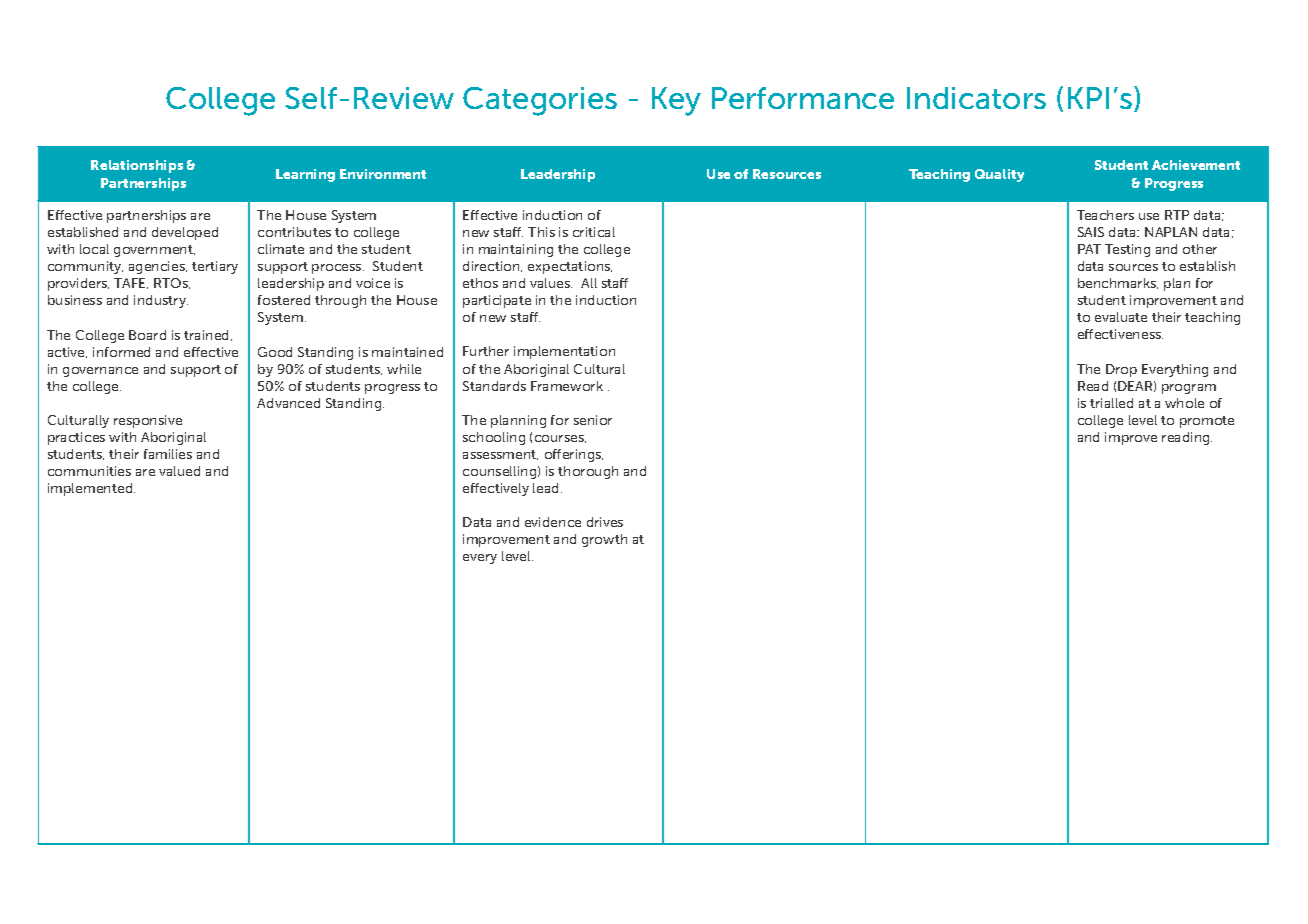 The image size is (1308, 924). I want to click on responsive, so click(148, 421).
